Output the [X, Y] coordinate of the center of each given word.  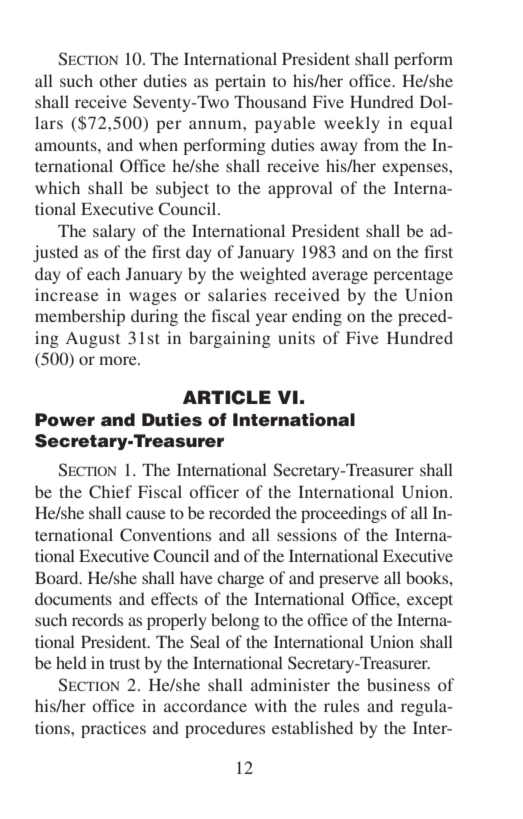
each [103, 273]
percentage [413, 277]
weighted [273, 275]
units [296, 337]
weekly [352, 124]
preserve [349, 581]
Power [65, 420]
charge [240, 579]
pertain [240, 82]
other [118, 80]
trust [124, 664]
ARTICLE [227, 397]
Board [58, 577]
